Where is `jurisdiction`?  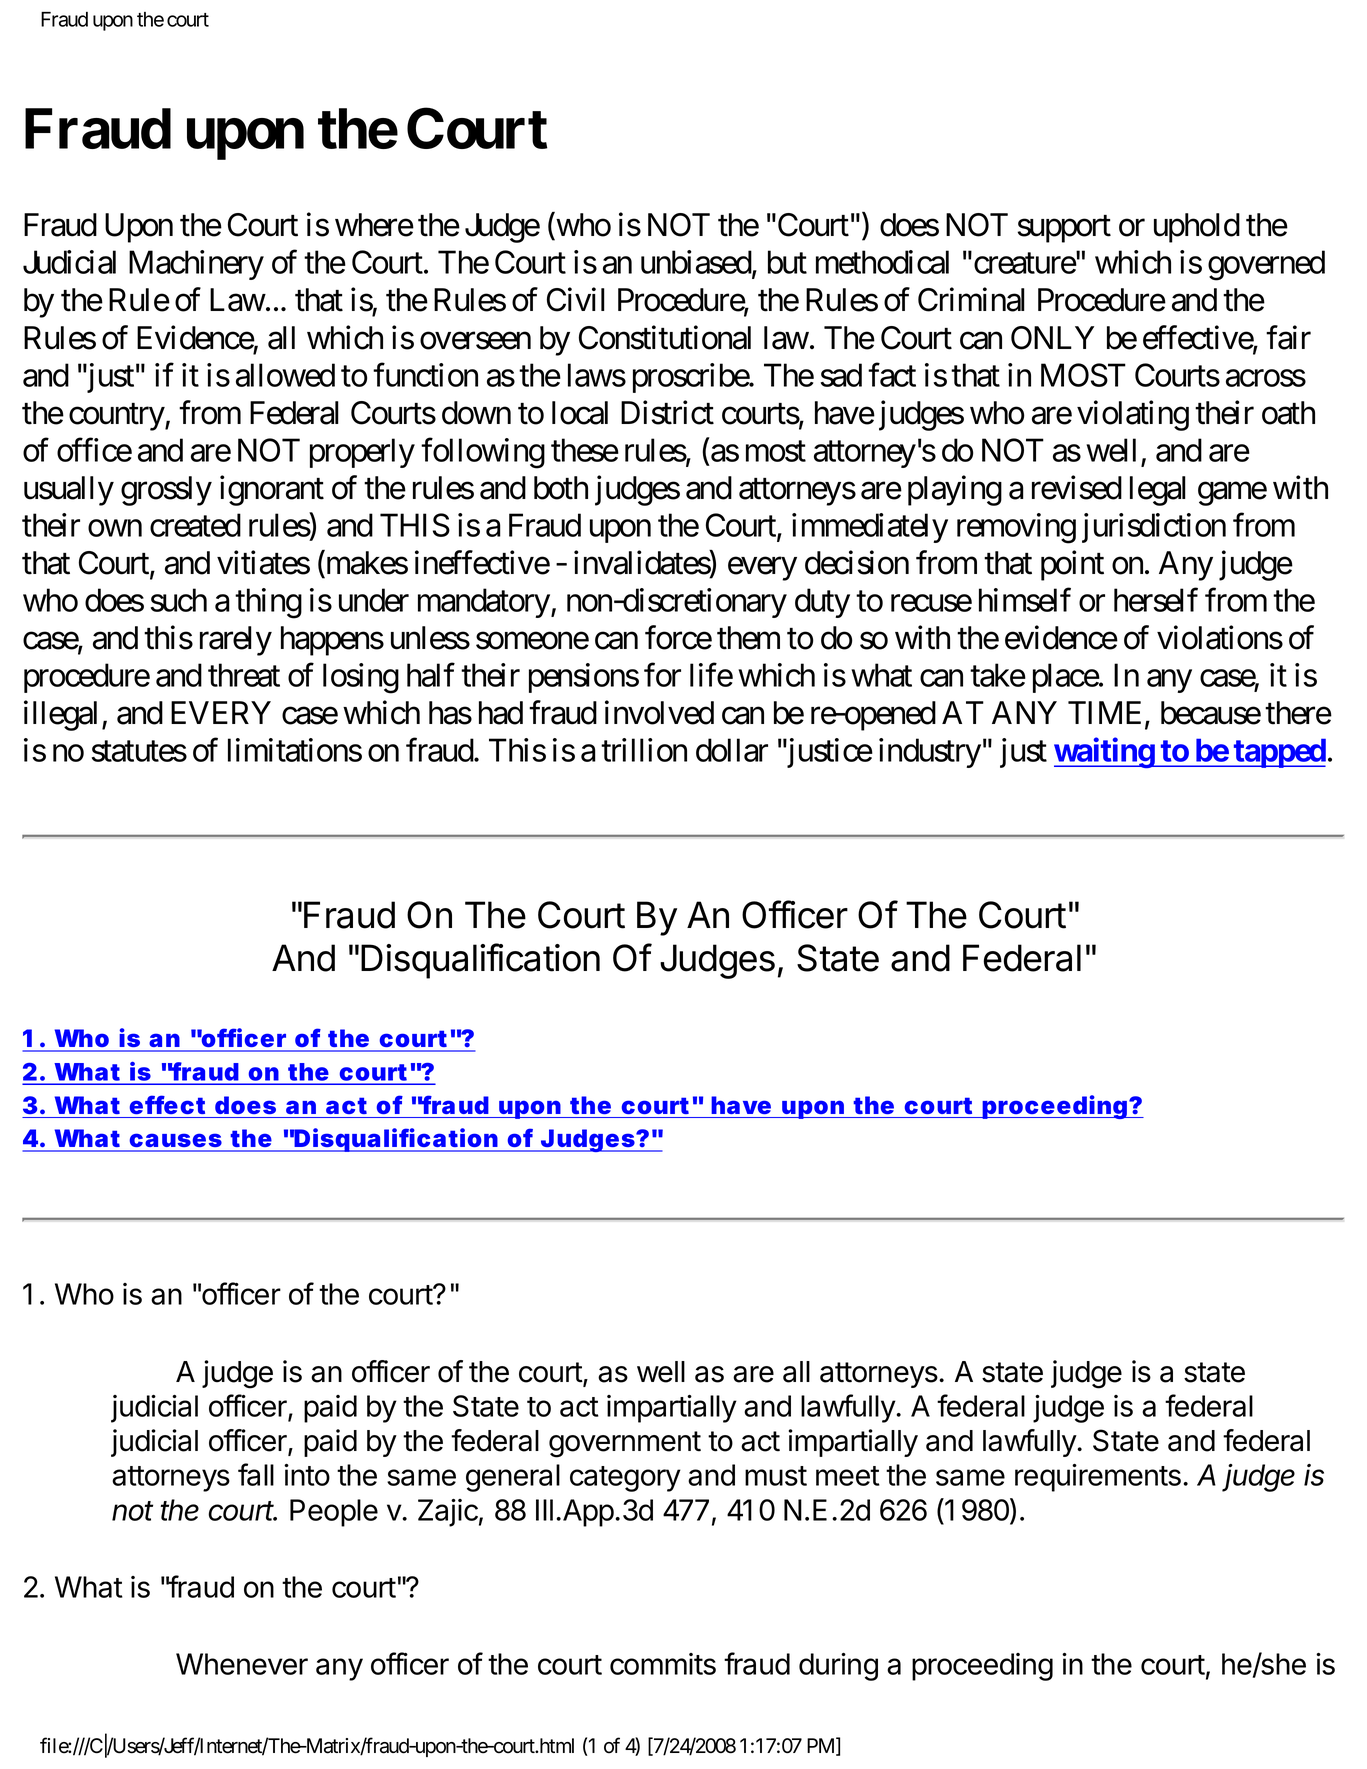
jurisdiction is located at coordinates (1154, 528).
